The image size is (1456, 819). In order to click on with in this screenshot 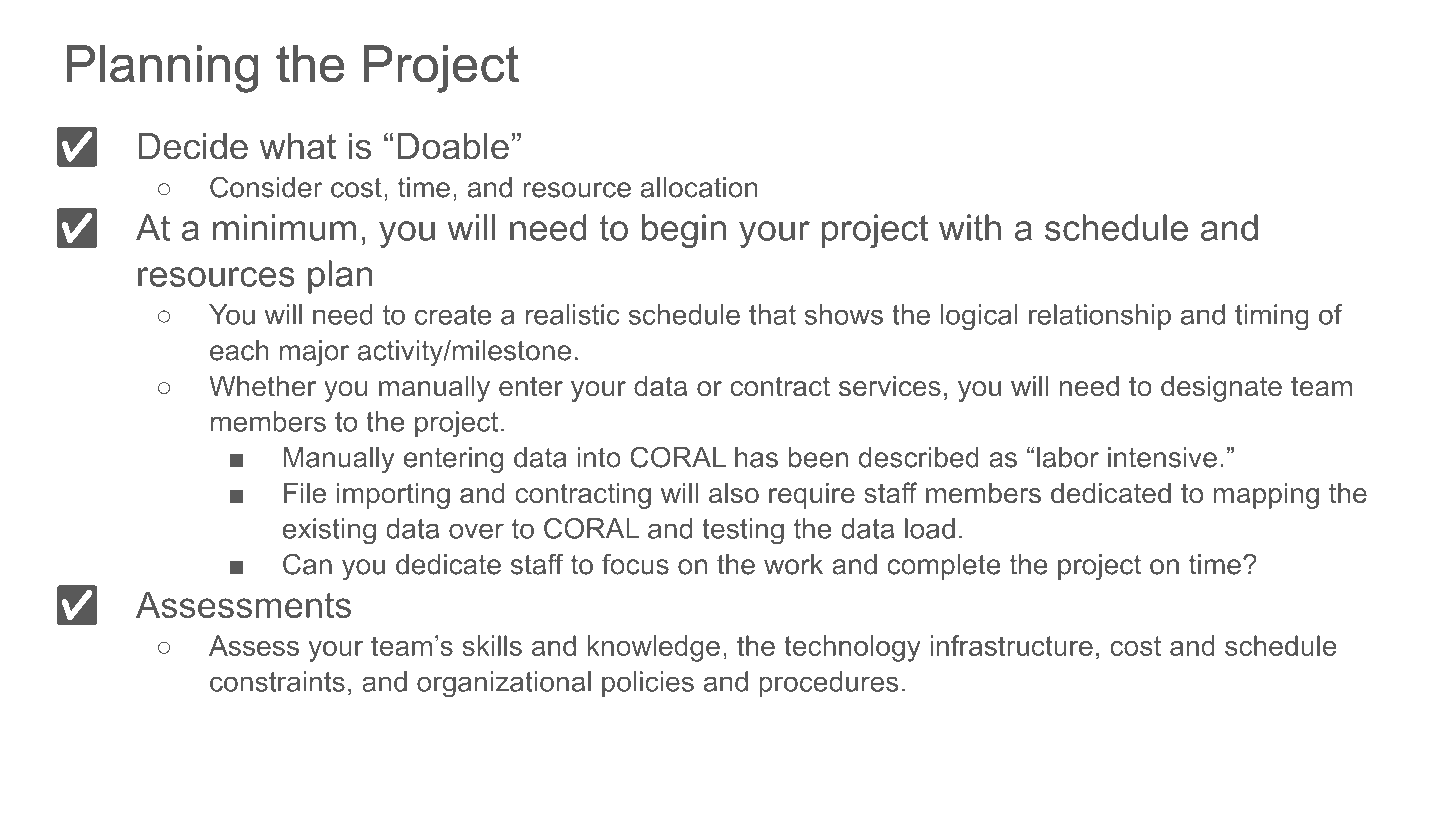, I will do `click(970, 227)`.
